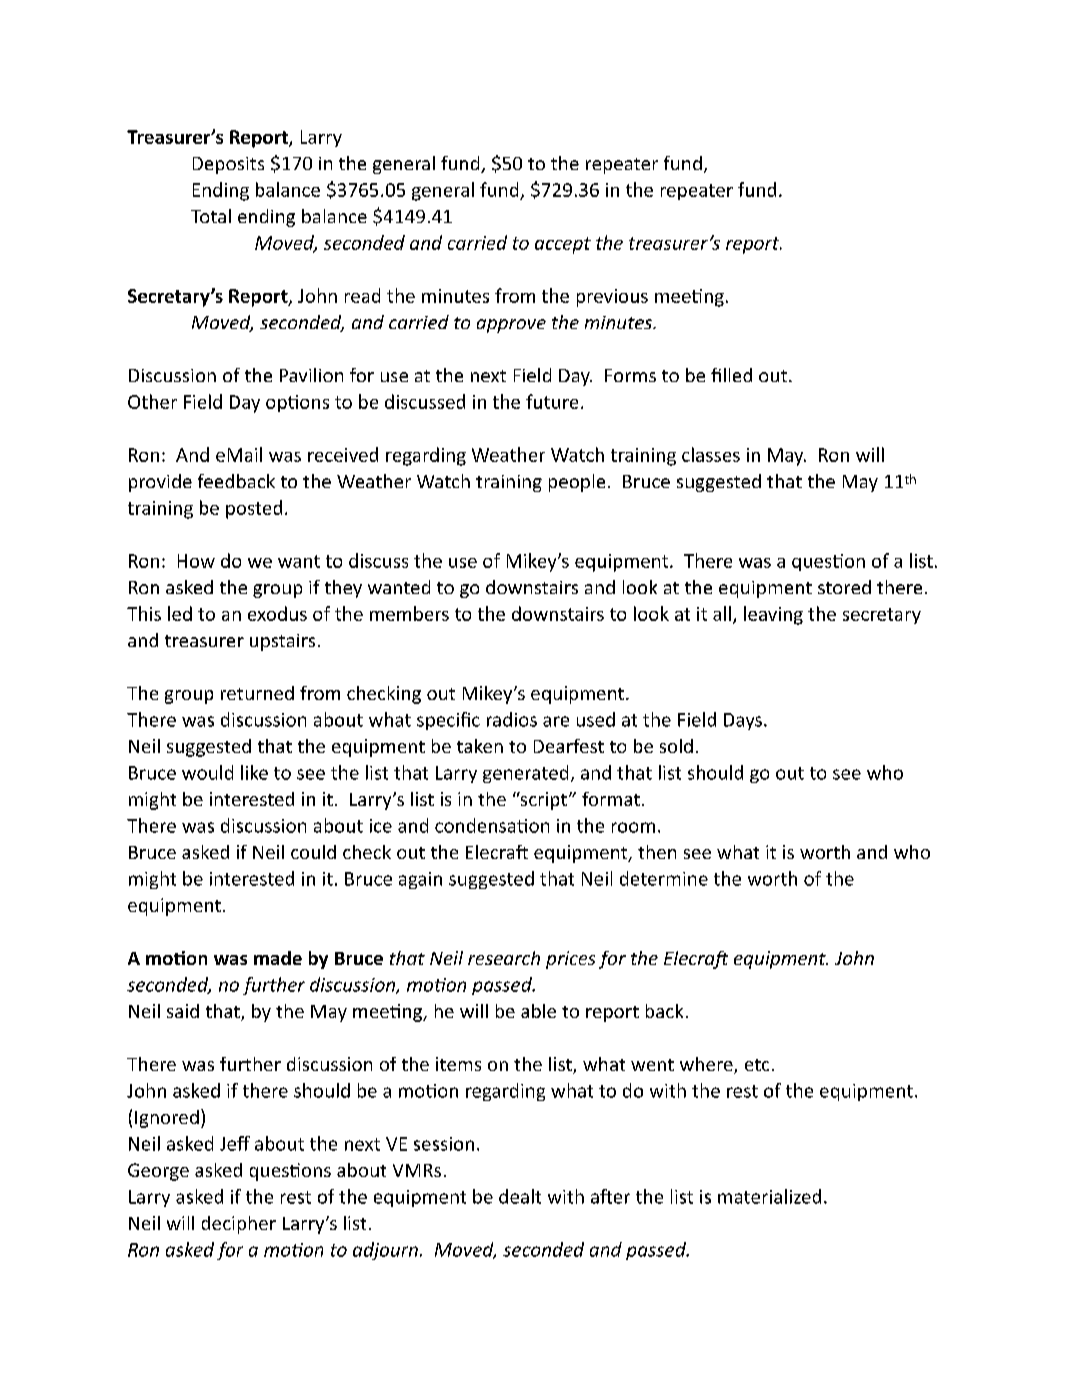  What do you see at coordinates (552, 401) in the screenshot?
I see `future` at bounding box center [552, 401].
